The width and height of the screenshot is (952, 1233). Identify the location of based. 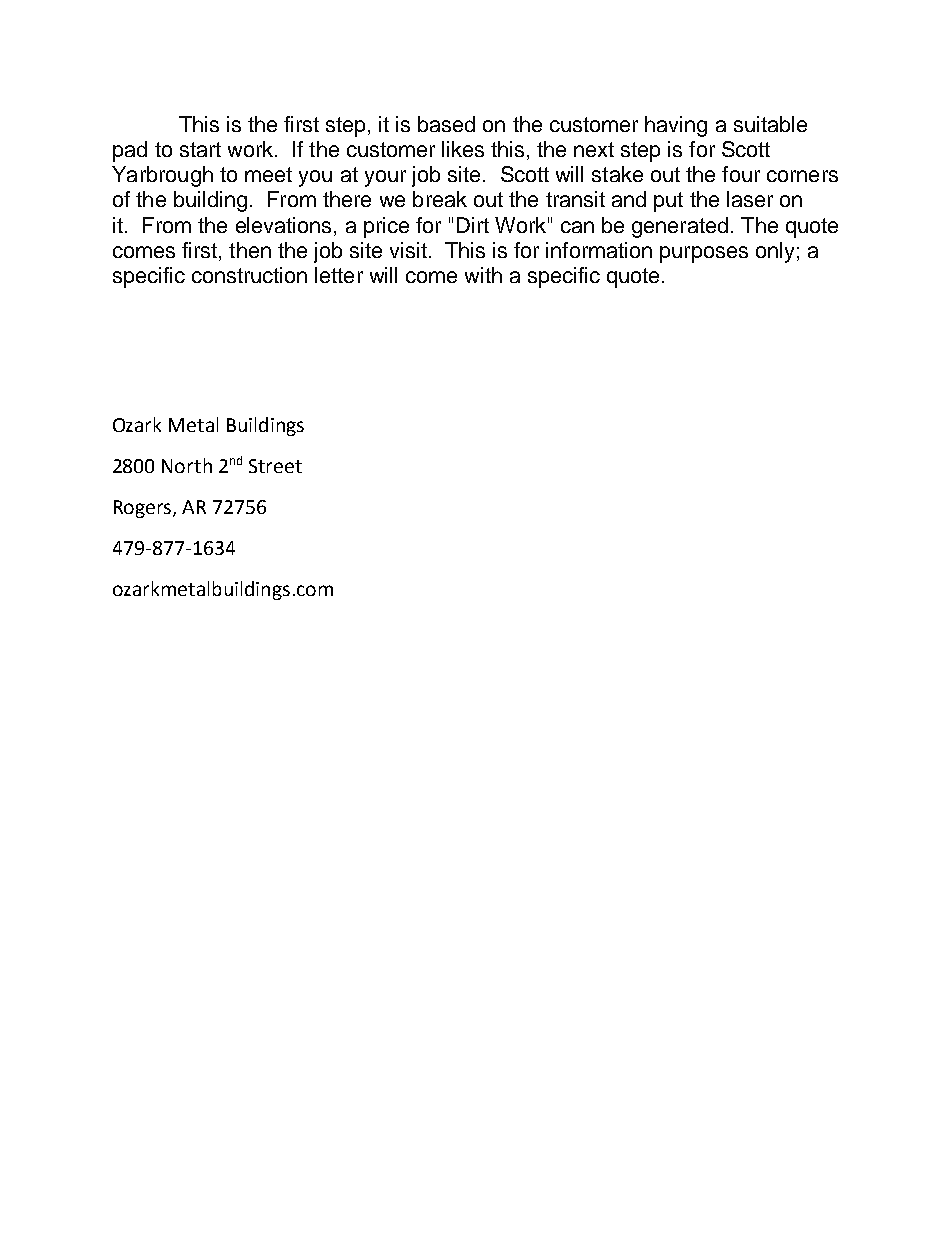
(446, 124).
